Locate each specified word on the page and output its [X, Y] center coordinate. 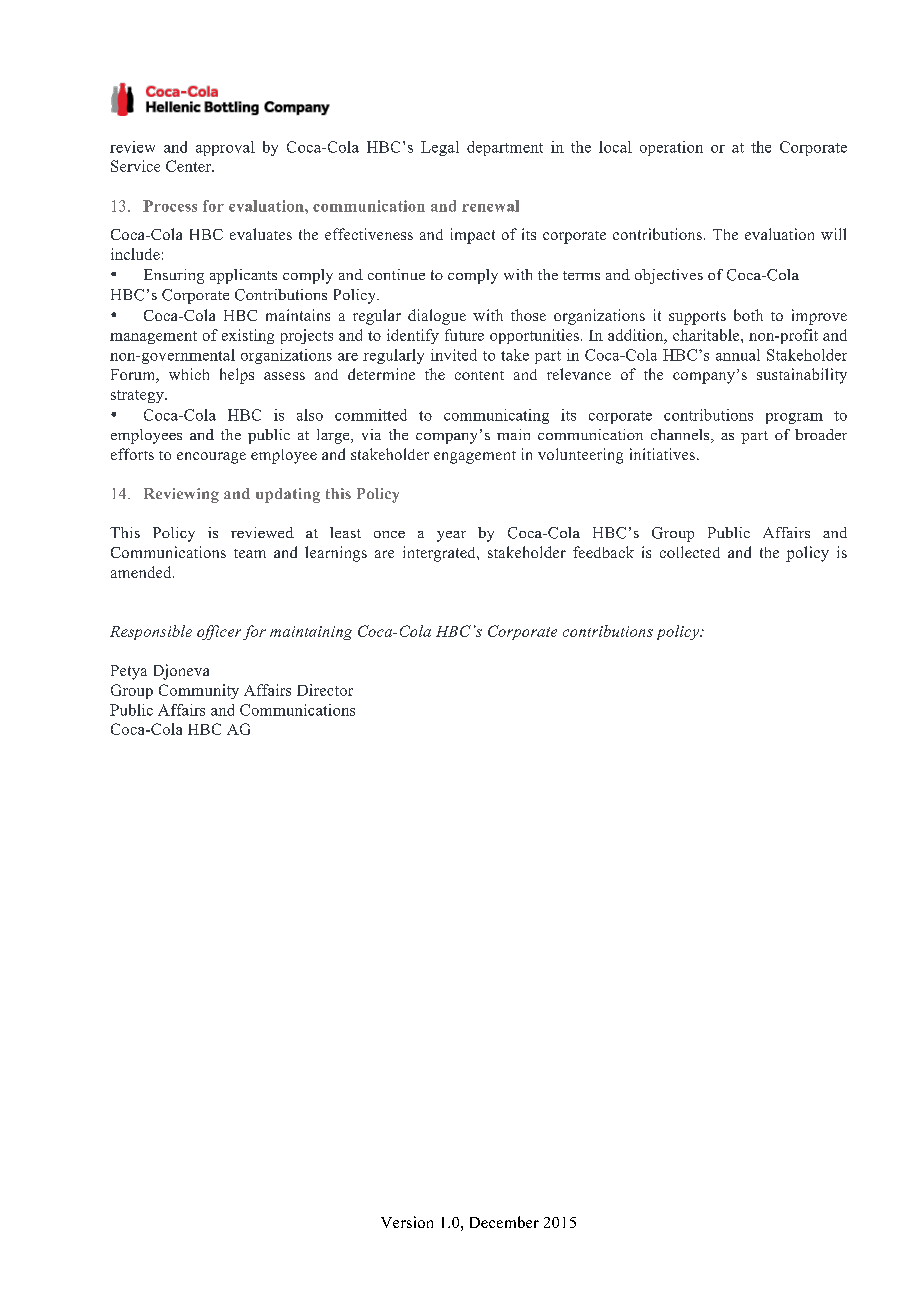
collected [690, 552]
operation [671, 148]
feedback [603, 552]
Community [199, 691]
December [504, 1222]
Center [189, 166]
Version [407, 1222]
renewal [490, 206]
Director [325, 690]
